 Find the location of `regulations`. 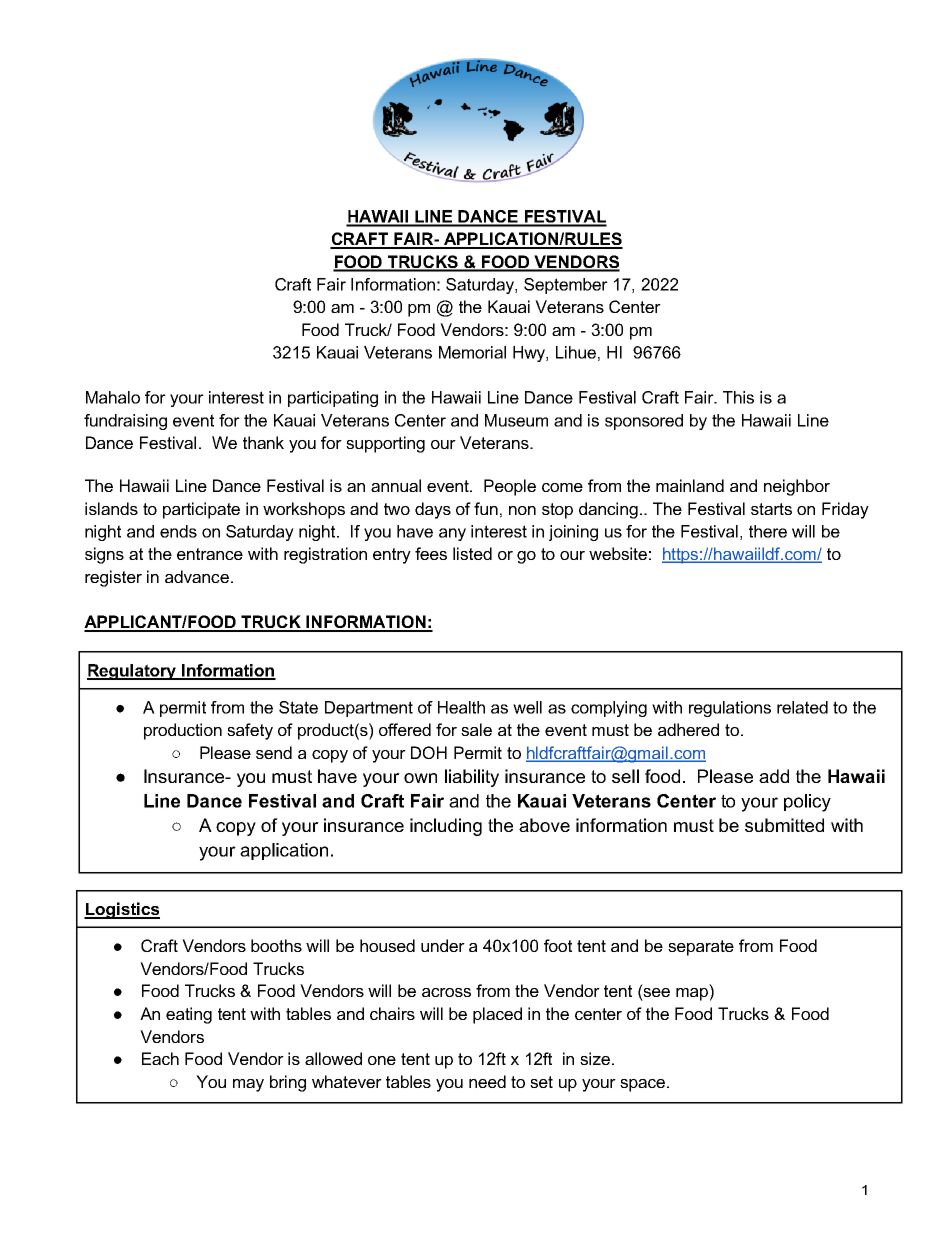

regulations is located at coordinates (730, 709).
